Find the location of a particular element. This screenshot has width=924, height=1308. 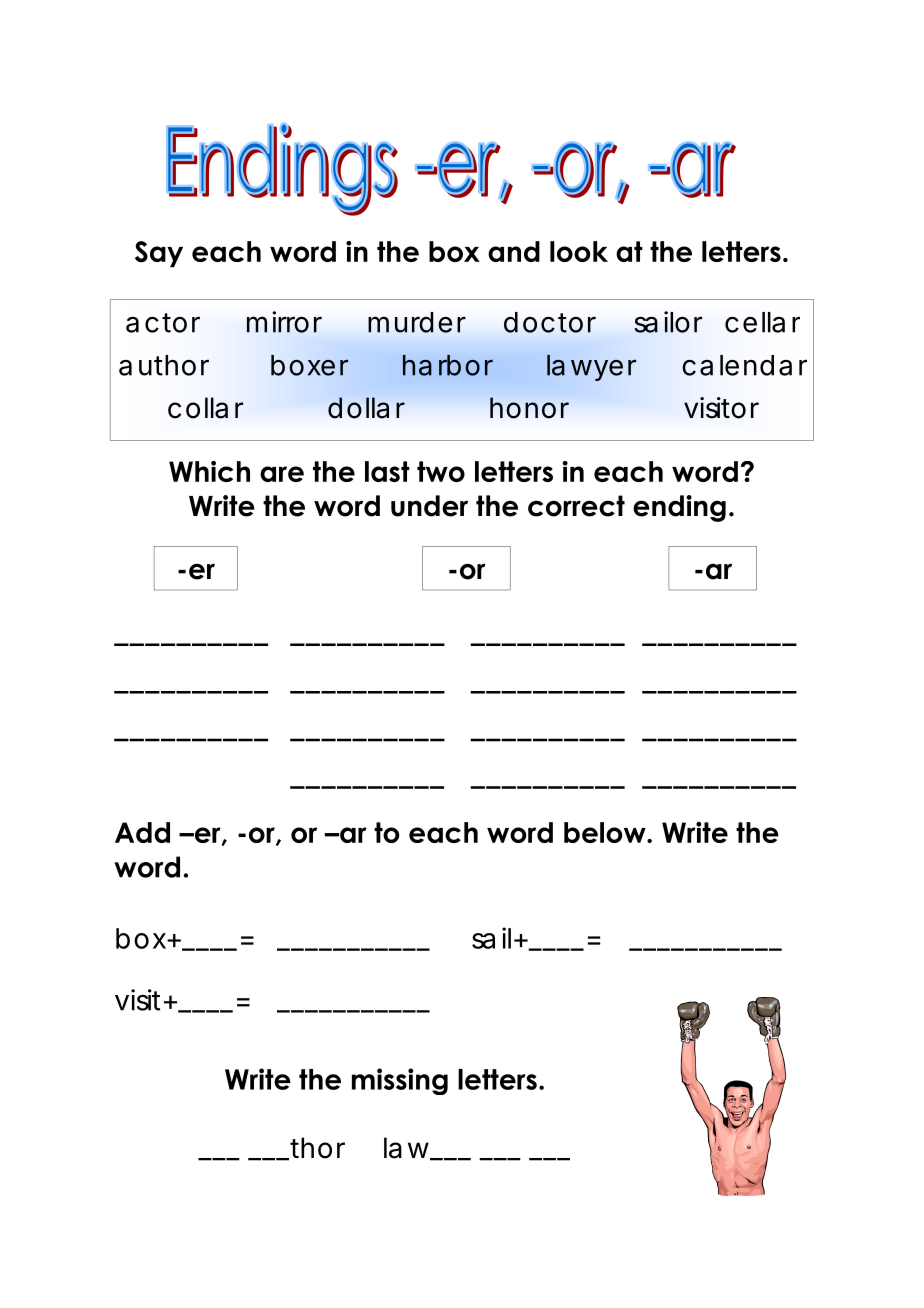

under is located at coordinates (429, 506).
